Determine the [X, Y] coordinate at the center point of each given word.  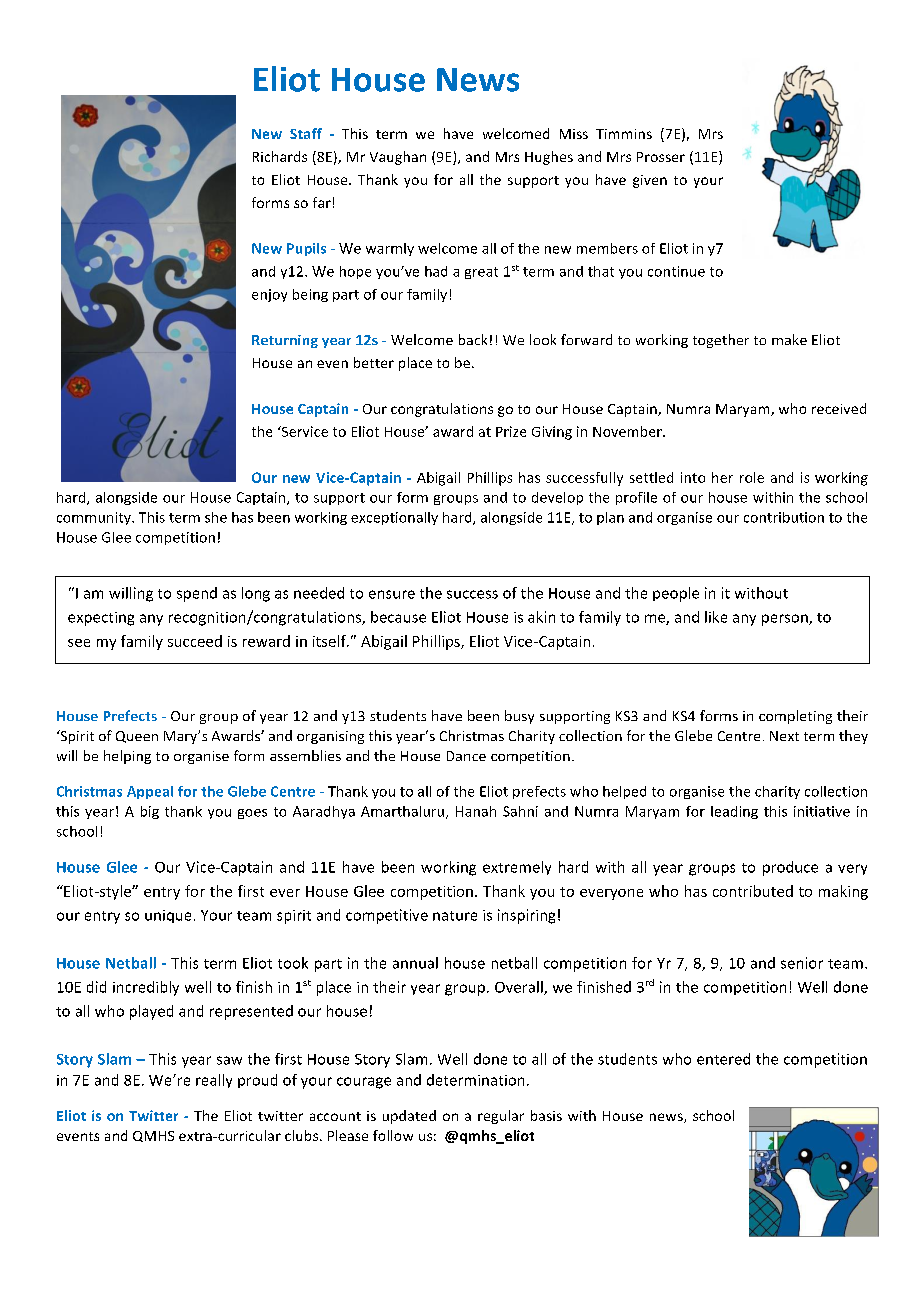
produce [790, 868]
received [839, 408]
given [650, 181]
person [786, 620]
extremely [517, 868]
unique [168, 916]
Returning [285, 341]
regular [501, 1117]
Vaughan [398, 158]
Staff [306, 133]
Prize [511, 431]
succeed [195, 641]
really [214, 1081]
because [398, 617]
